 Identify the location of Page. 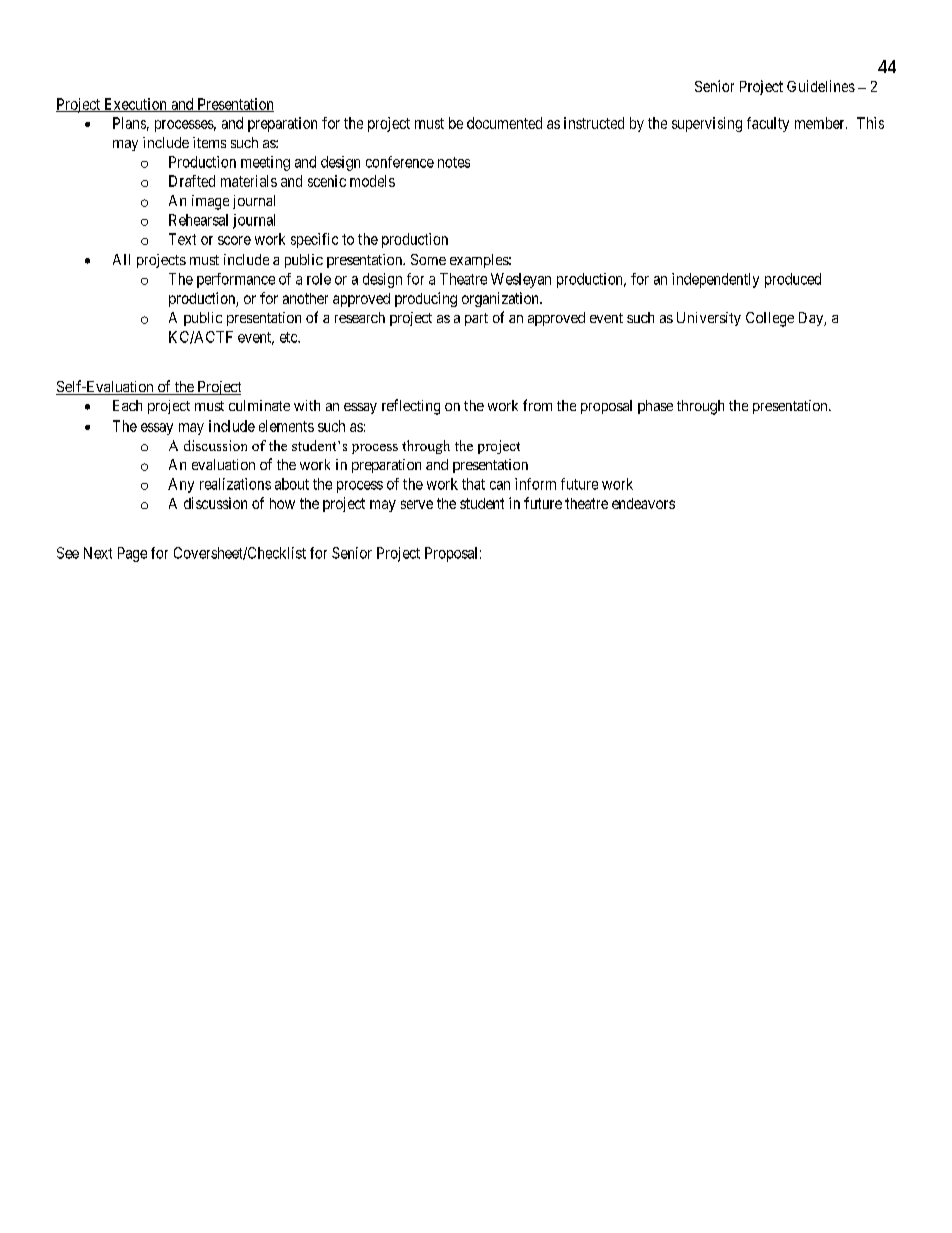
(132, 554).
